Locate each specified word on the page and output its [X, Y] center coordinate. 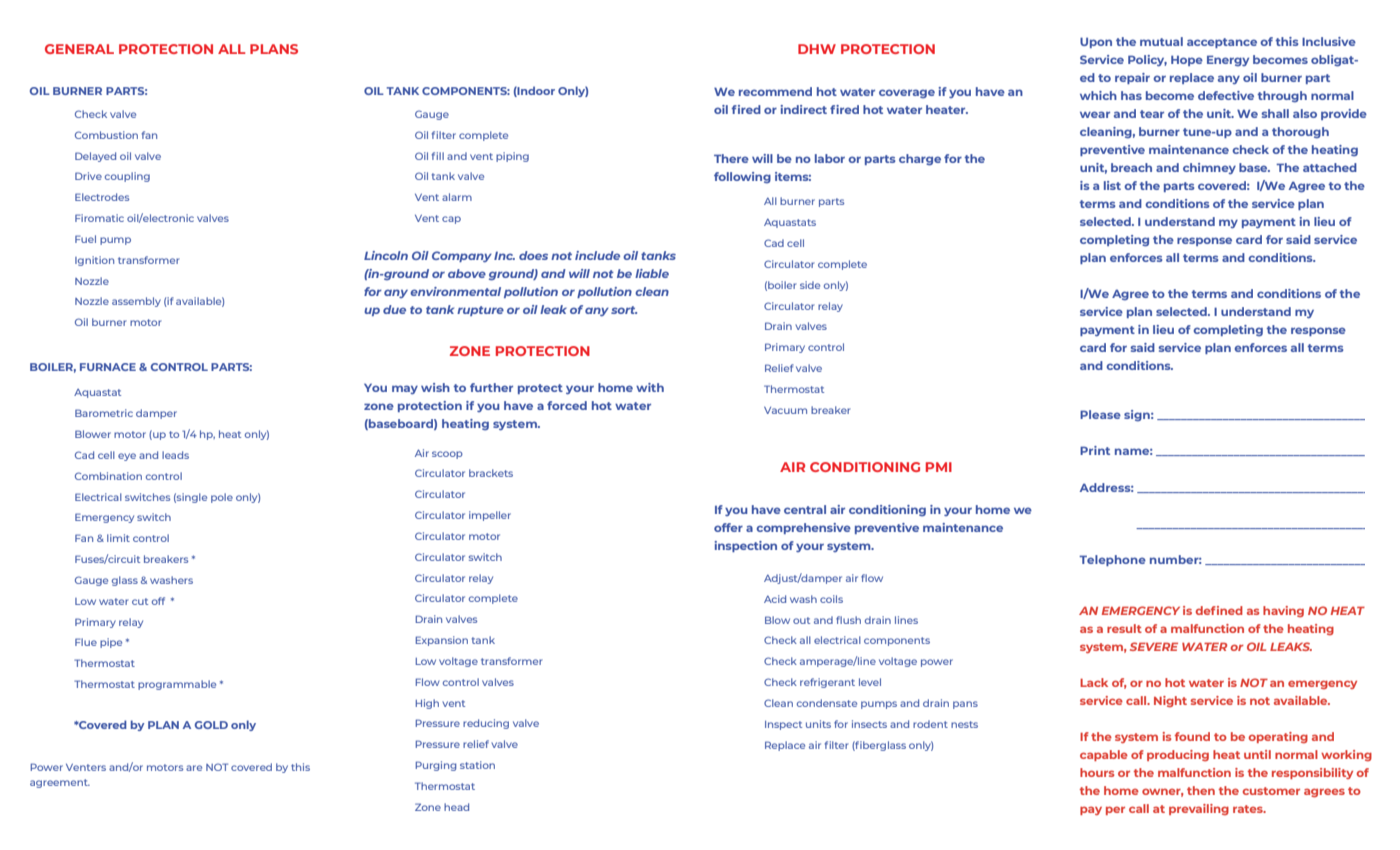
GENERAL [79, 49]
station [477, 765]
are [194, 768]
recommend [775, 91]
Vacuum [785, 410]
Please [1100, 414]
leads [175, 455]
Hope [1187, 60]
